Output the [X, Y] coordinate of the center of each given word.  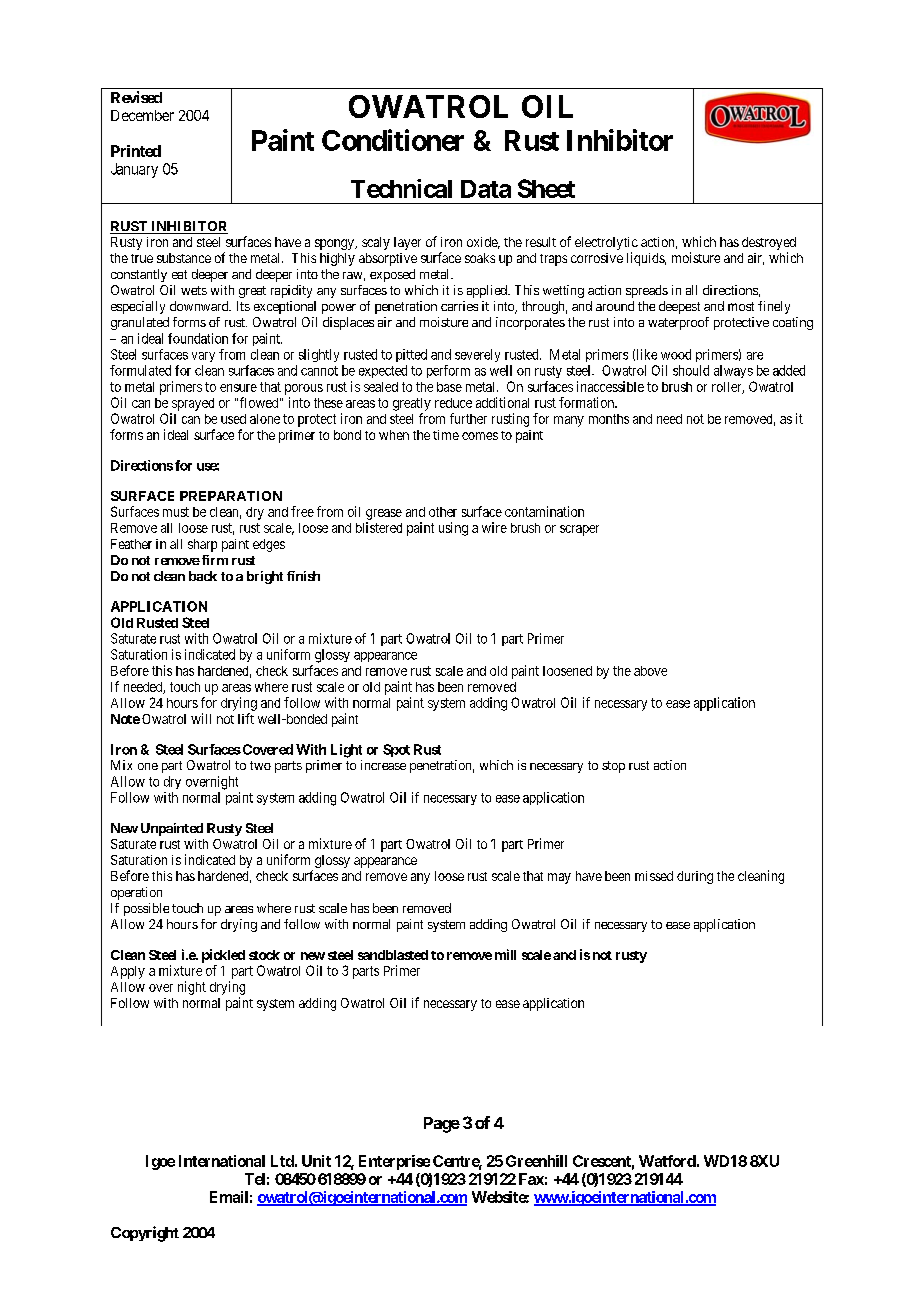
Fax [531, 1179]
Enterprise [394, 1162]
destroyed [769, 243]
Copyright [145, 1234]
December [142, 115]
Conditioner [393, 140]
